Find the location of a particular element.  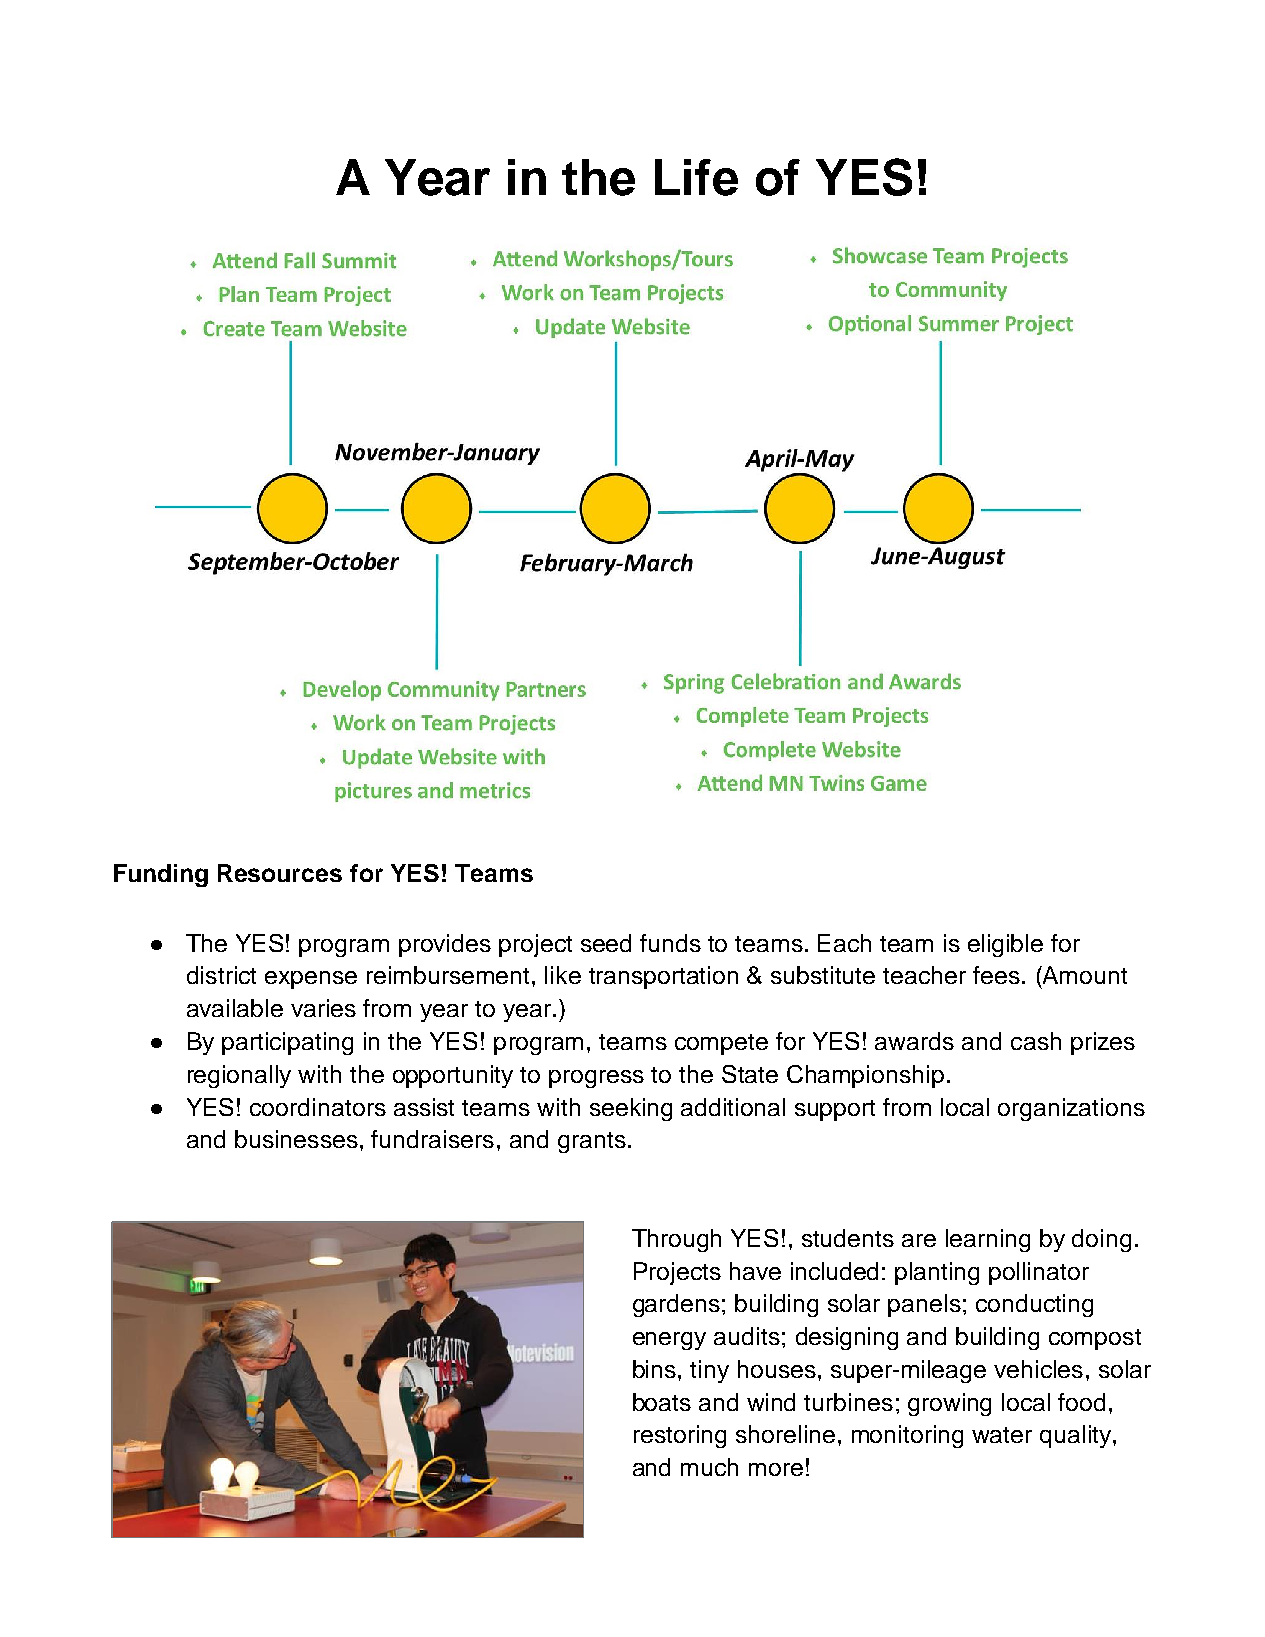

fees is located at coordinates (996, 975).
